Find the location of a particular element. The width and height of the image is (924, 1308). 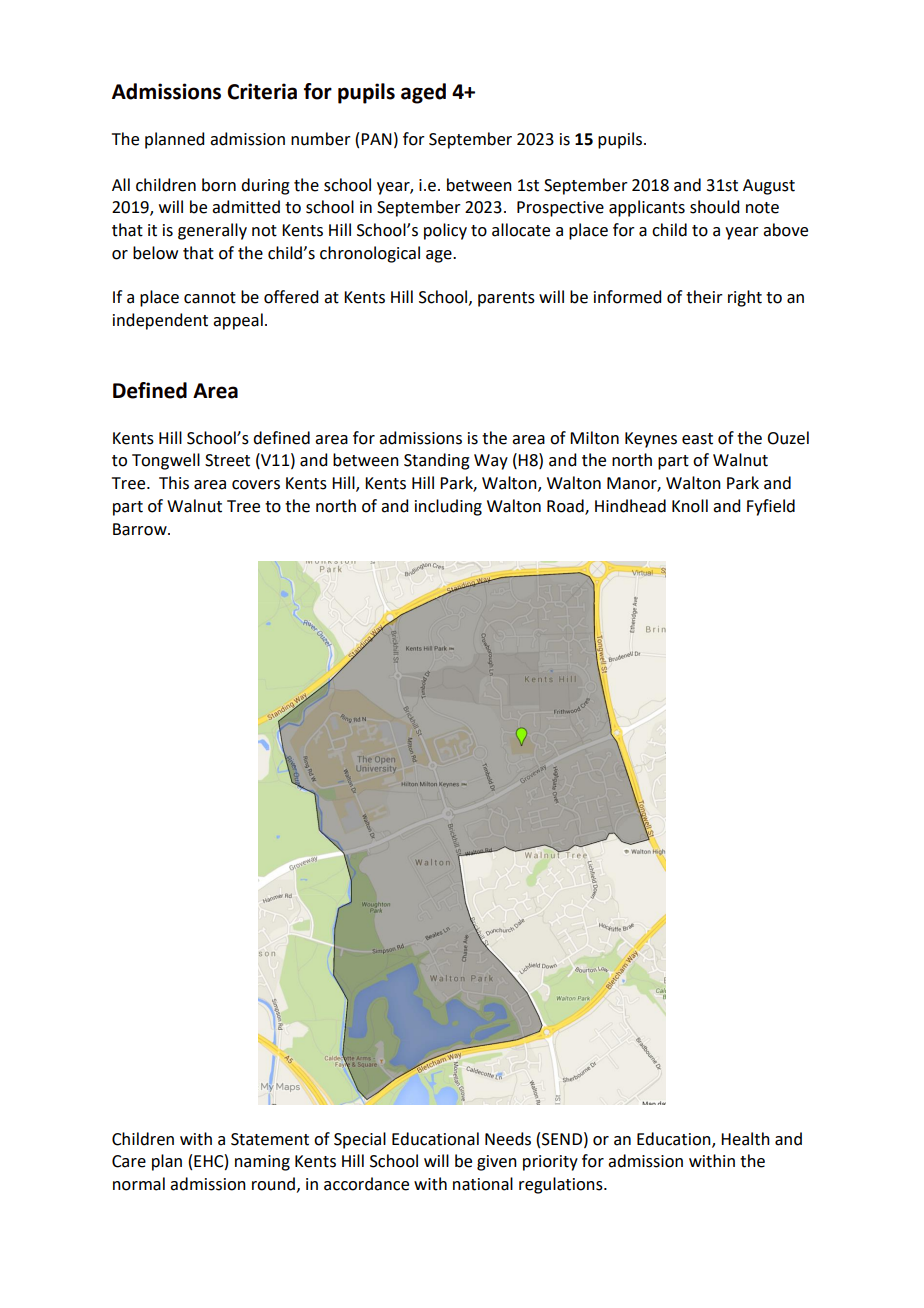

Barrow is located at coordinates (141, 529).
